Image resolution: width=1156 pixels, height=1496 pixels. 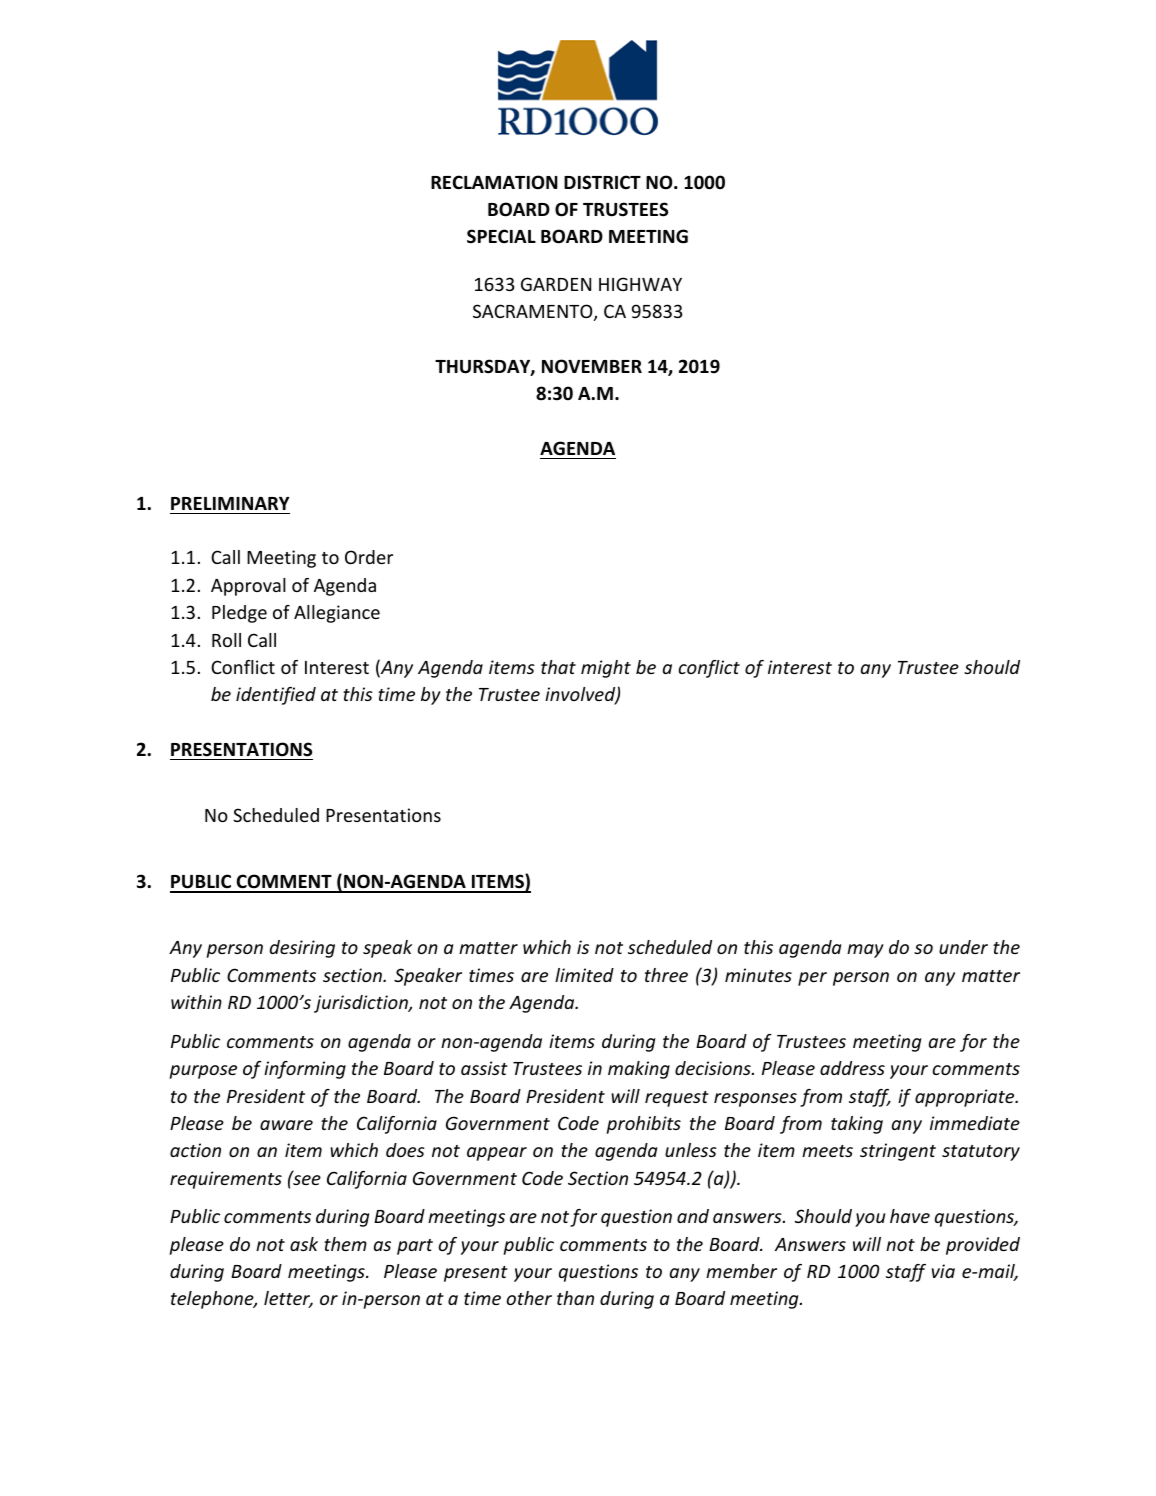 I want to click on may, so click(x=865, y=951).
